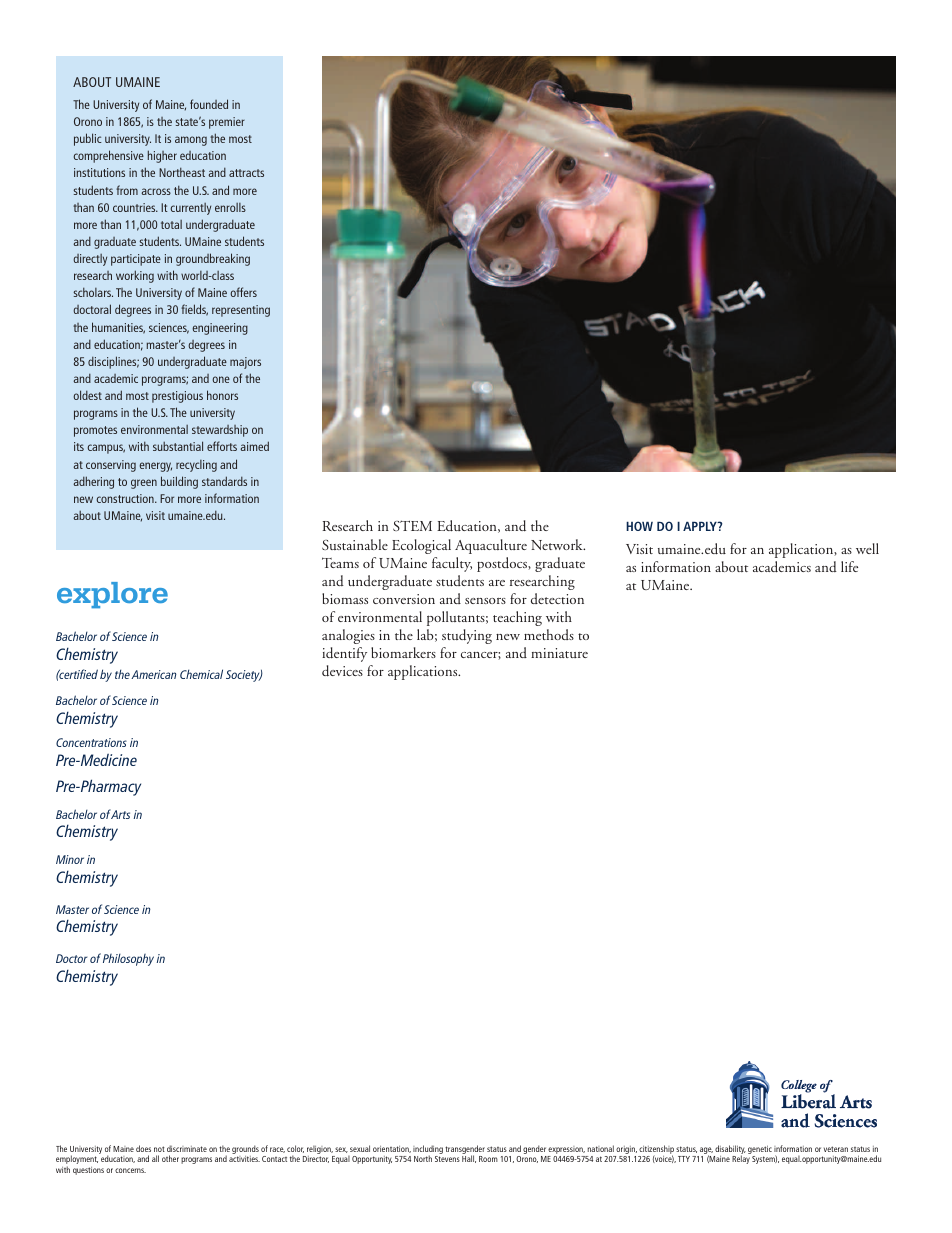  Describe the element at coordinates (227, 123) in the screenshot. I see `premier` at that location.
